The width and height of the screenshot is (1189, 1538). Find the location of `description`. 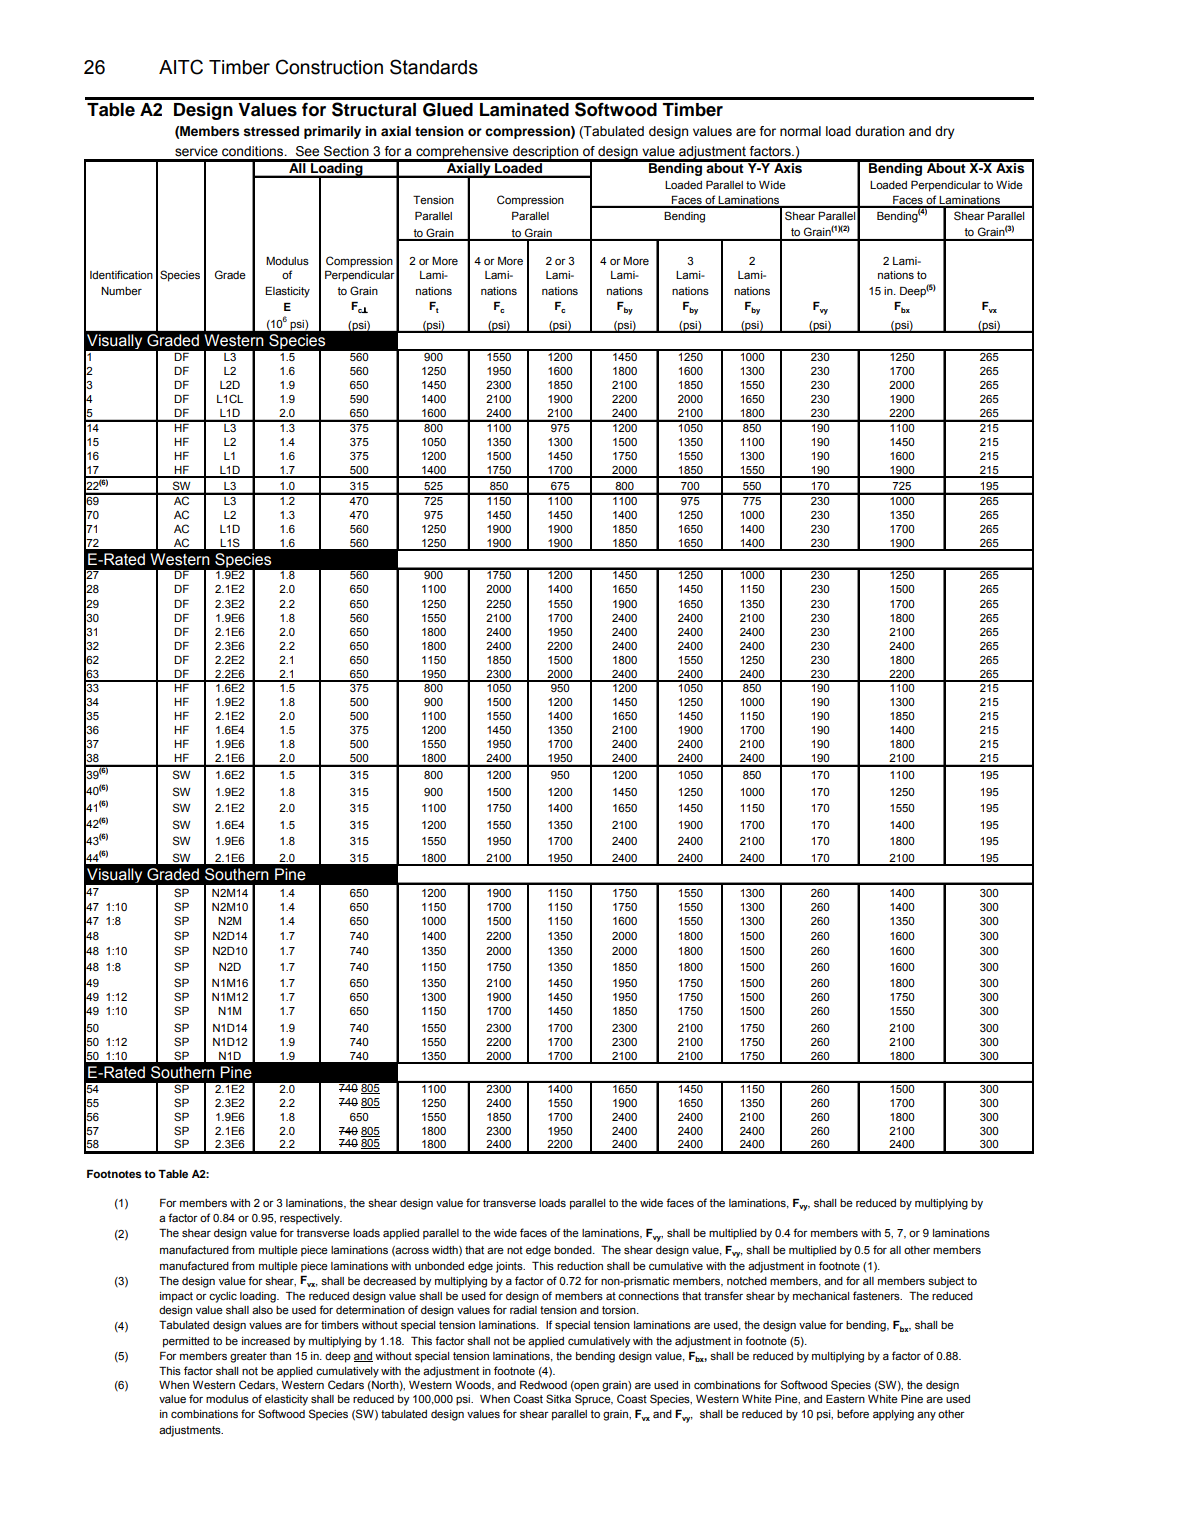

description is located at coordinates (546, 153).
